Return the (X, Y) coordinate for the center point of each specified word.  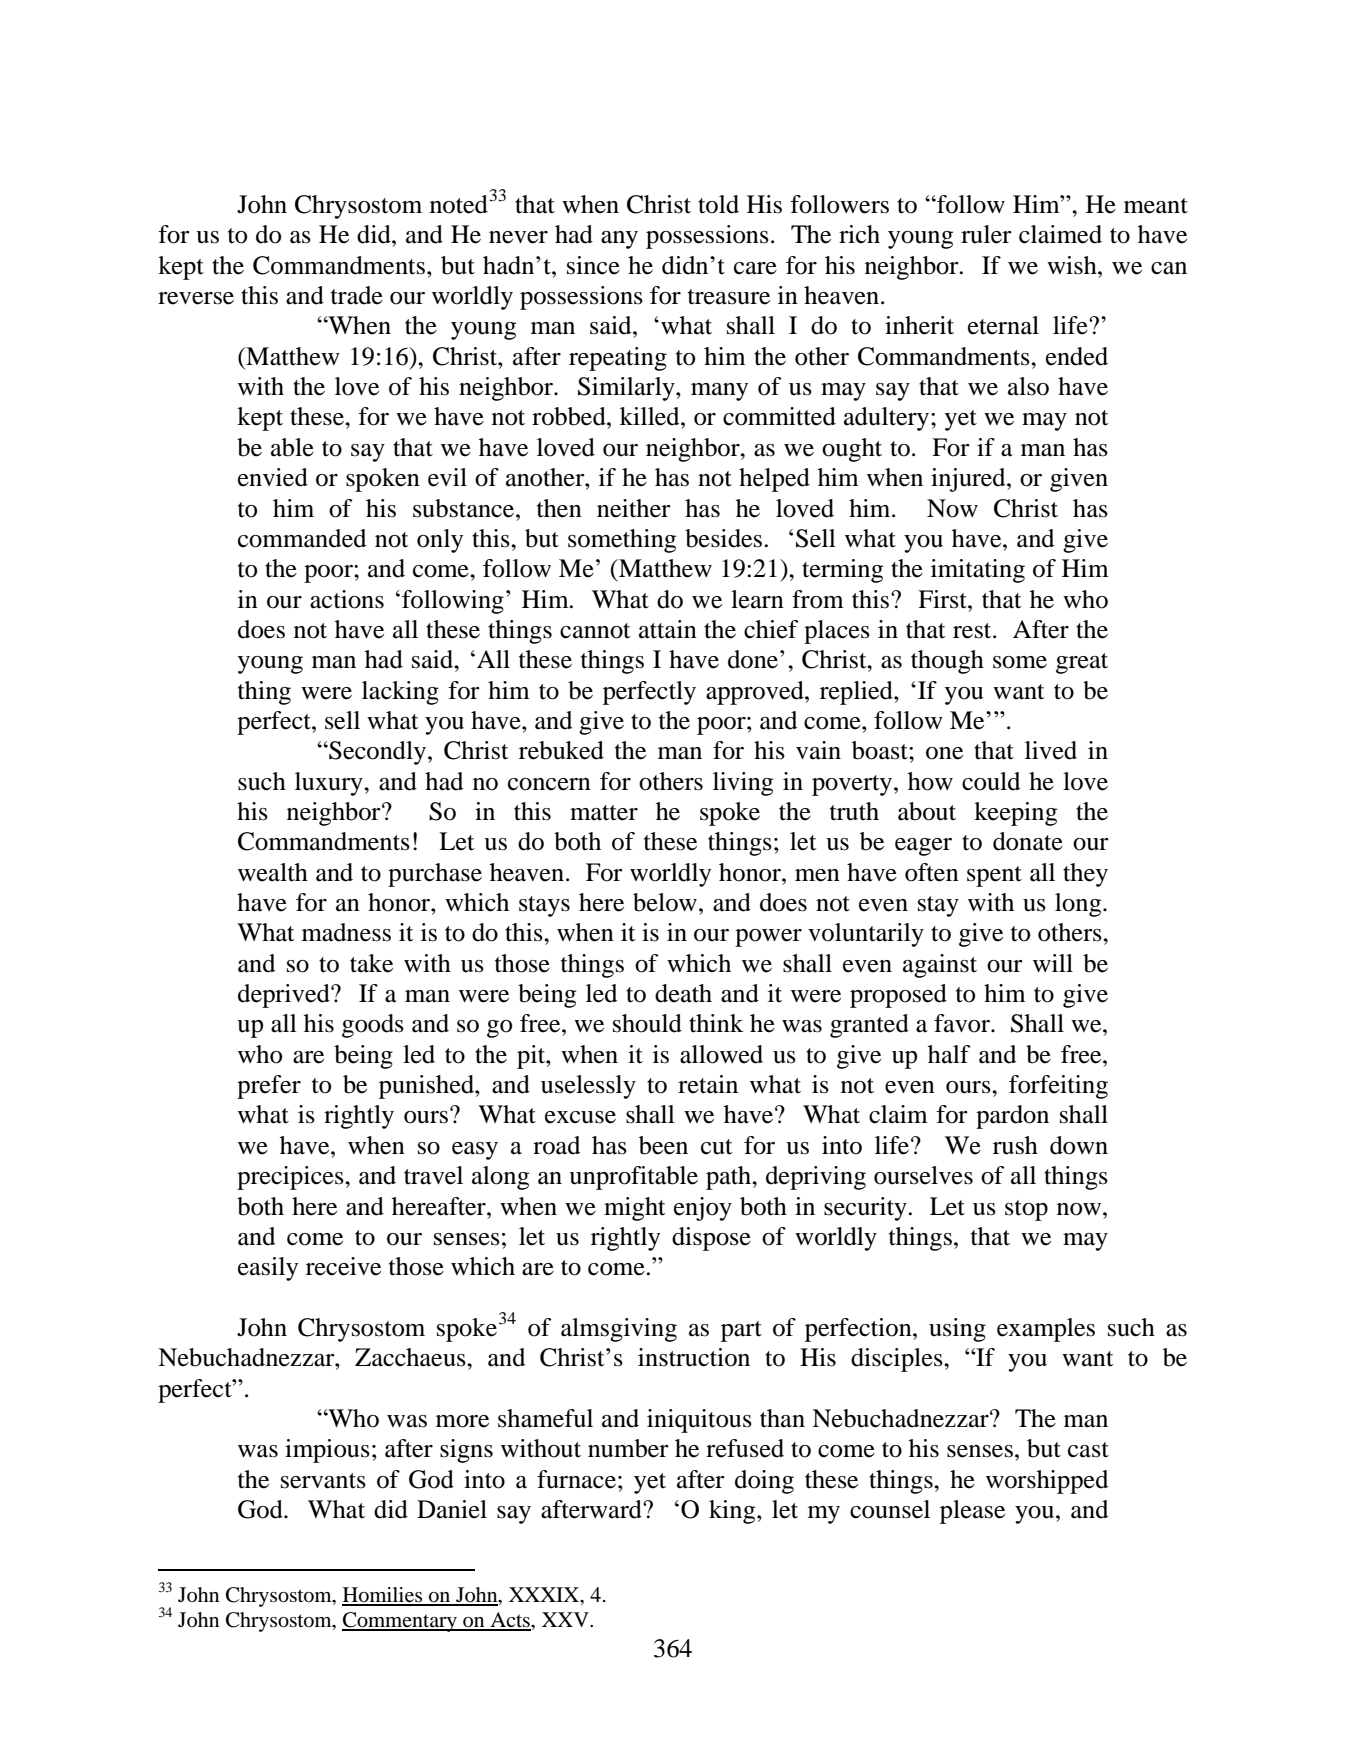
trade (357, 295)
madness (346, 932)
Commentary (400, 1622)
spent (994, 876)
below (665, 902)
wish (1073, 265)
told (718, 204)
